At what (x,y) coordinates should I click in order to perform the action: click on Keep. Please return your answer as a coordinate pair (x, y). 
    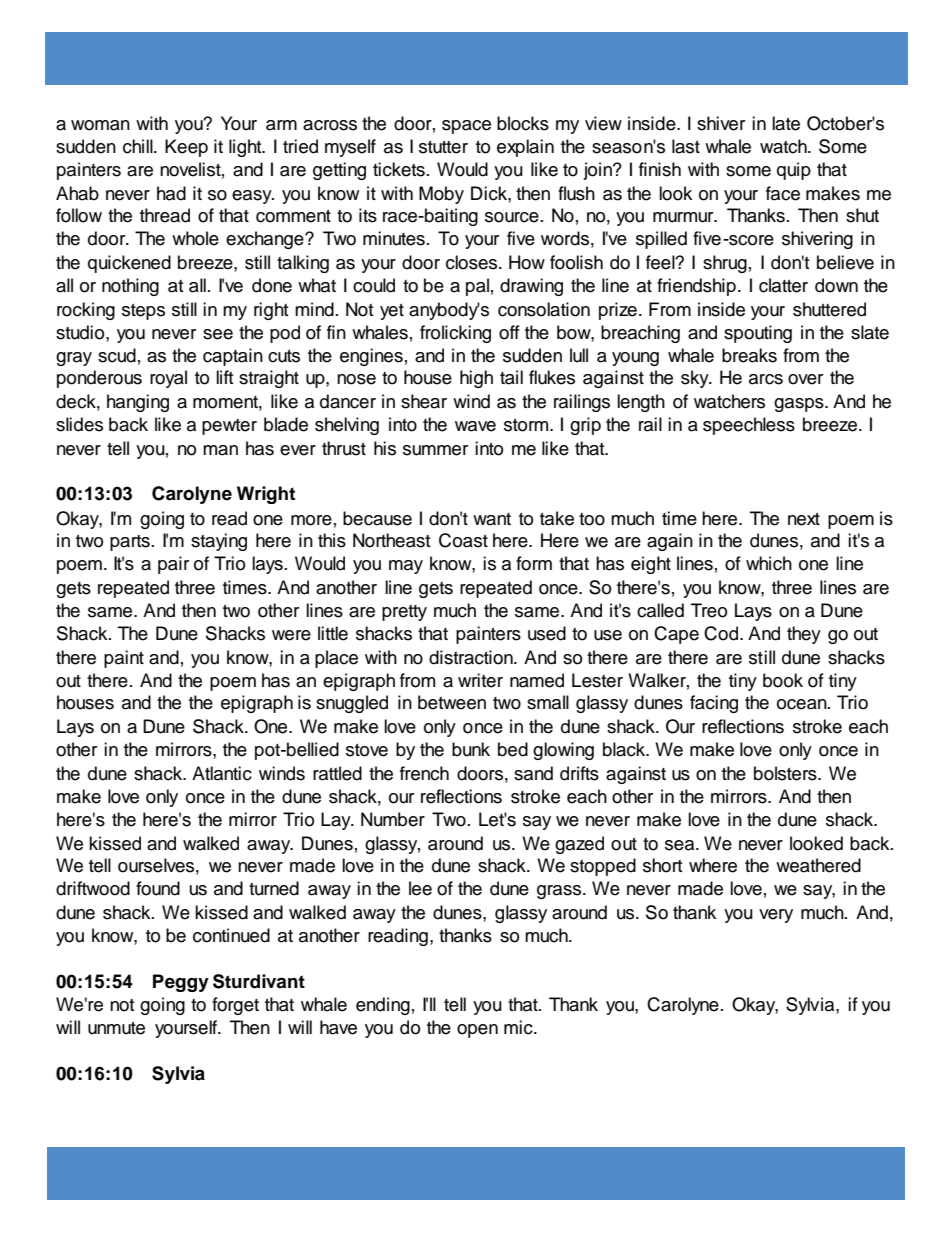
    Looking at the image, I should click on (186, 148).
